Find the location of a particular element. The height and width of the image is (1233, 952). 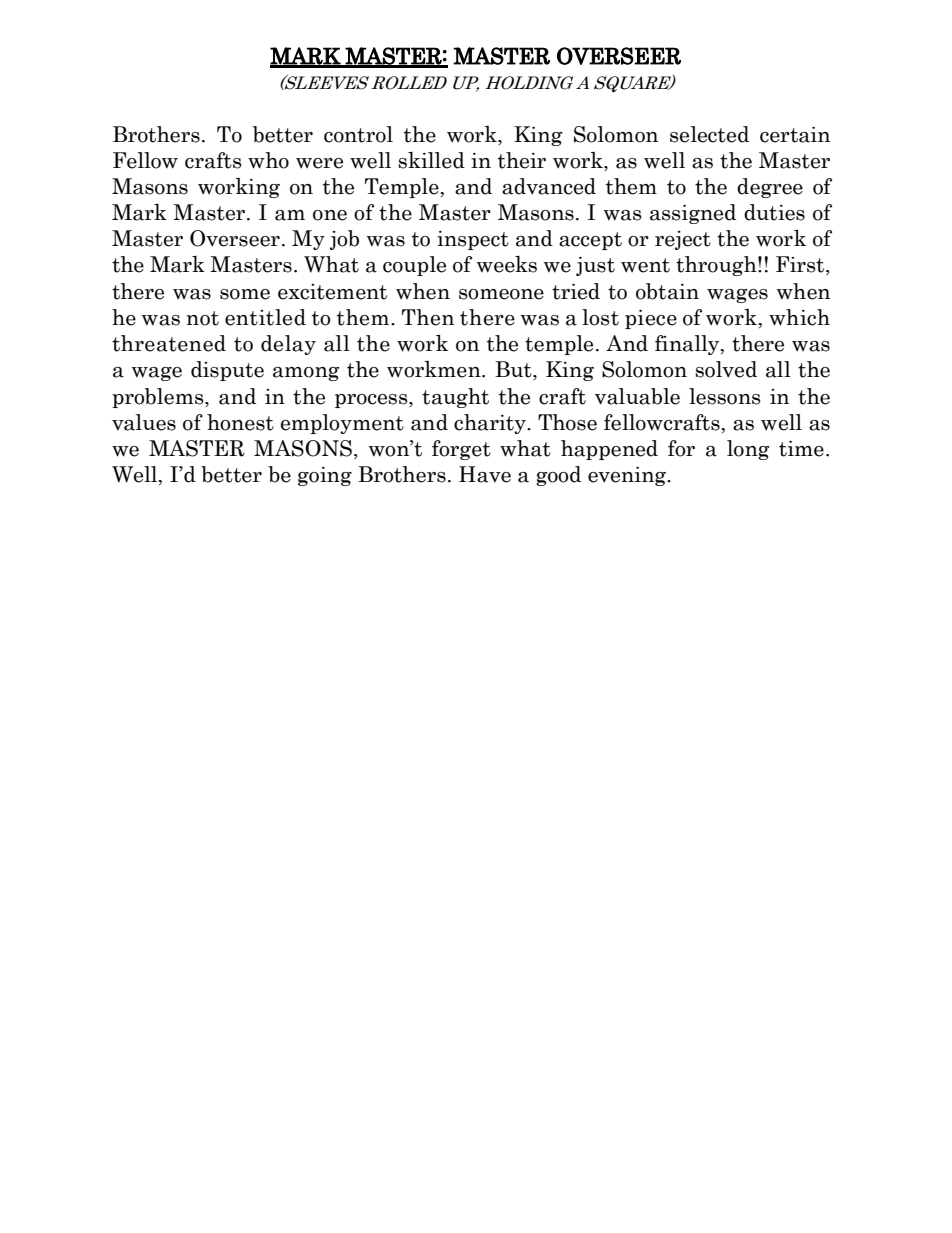

Have is located at coordinates (485, 474).
